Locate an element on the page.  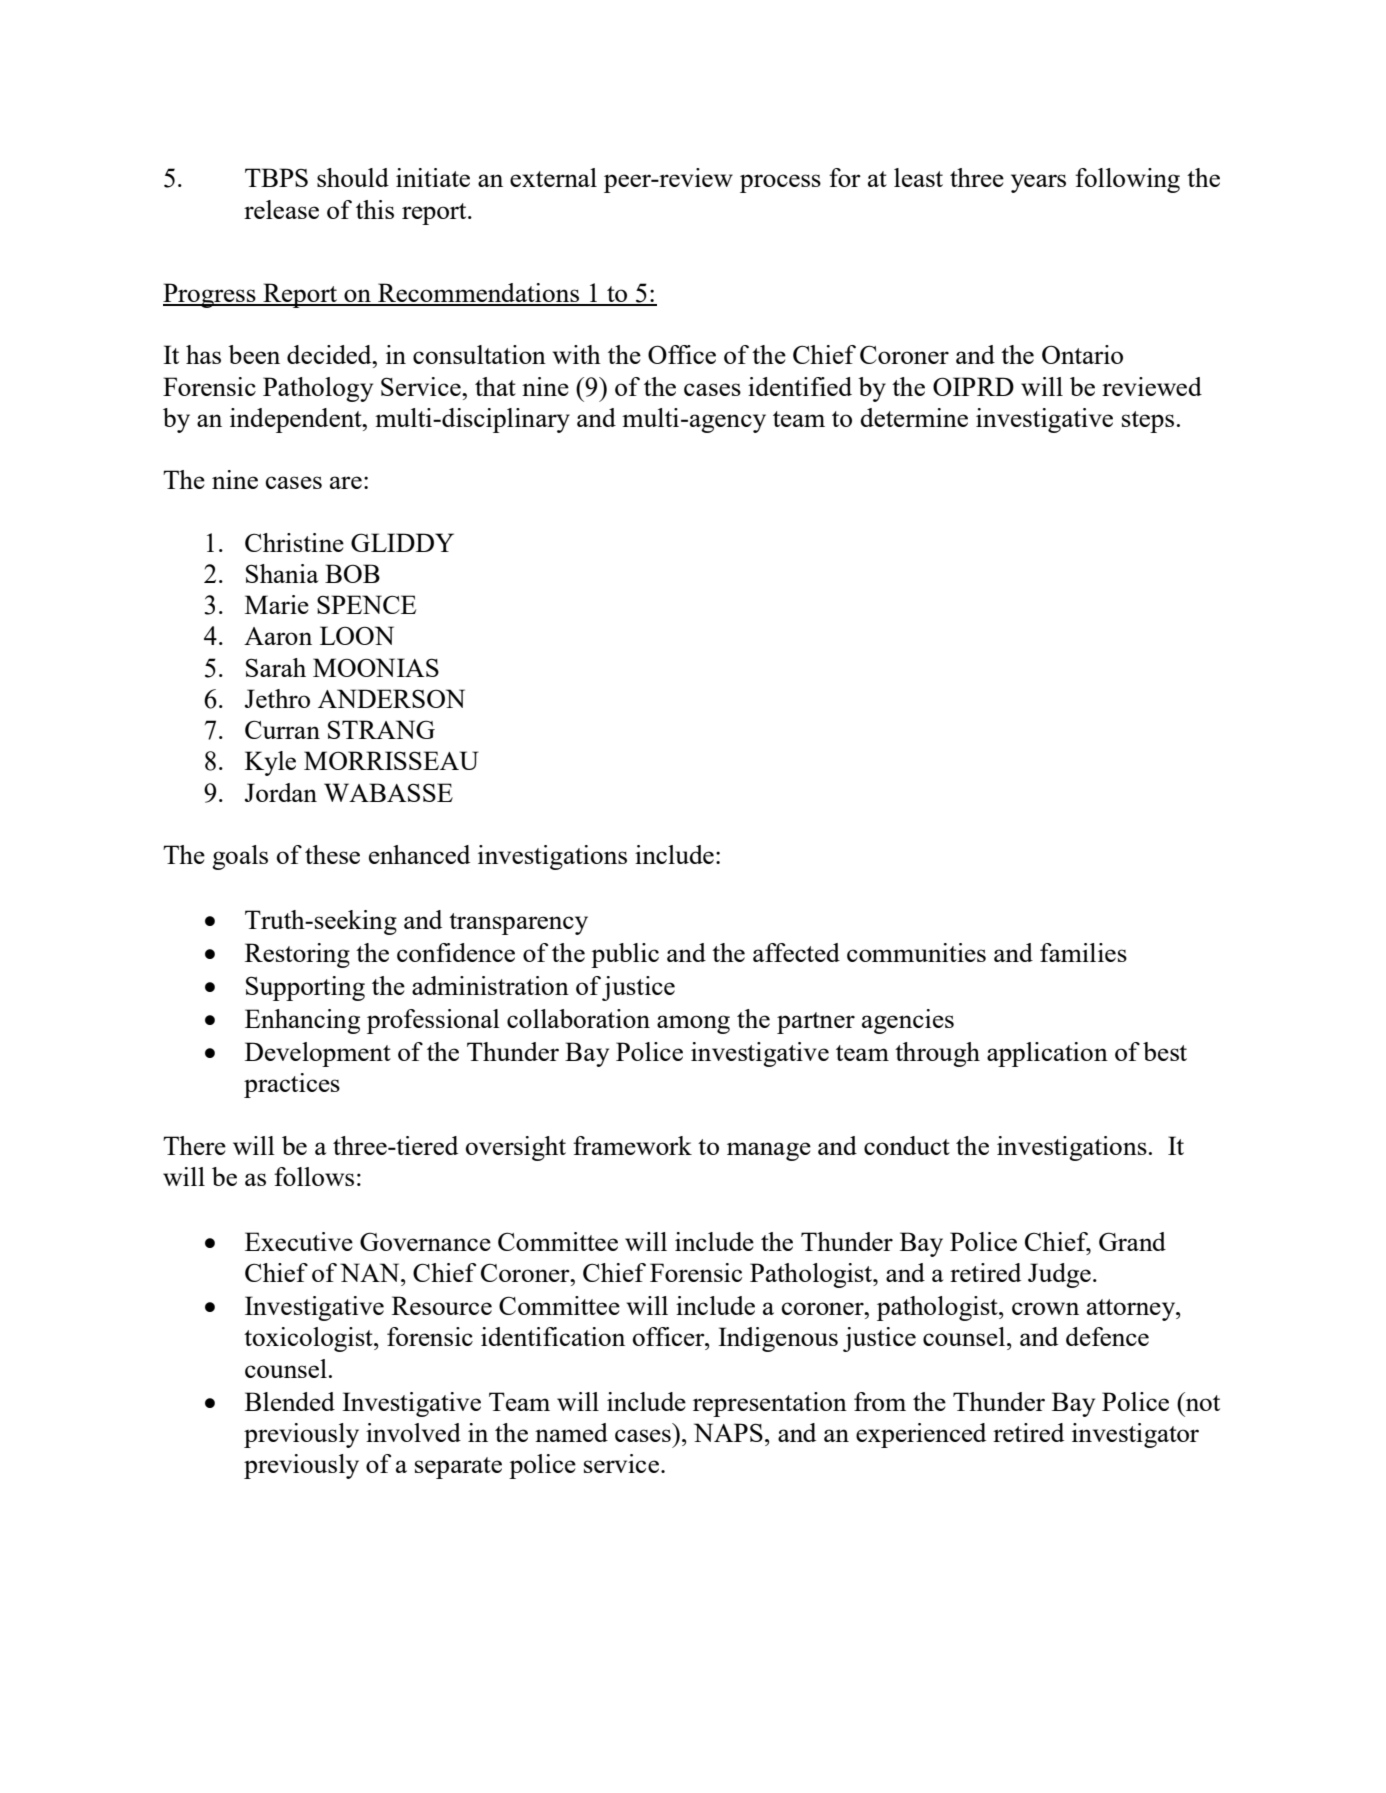
public is located at coordinates (625, 955).
